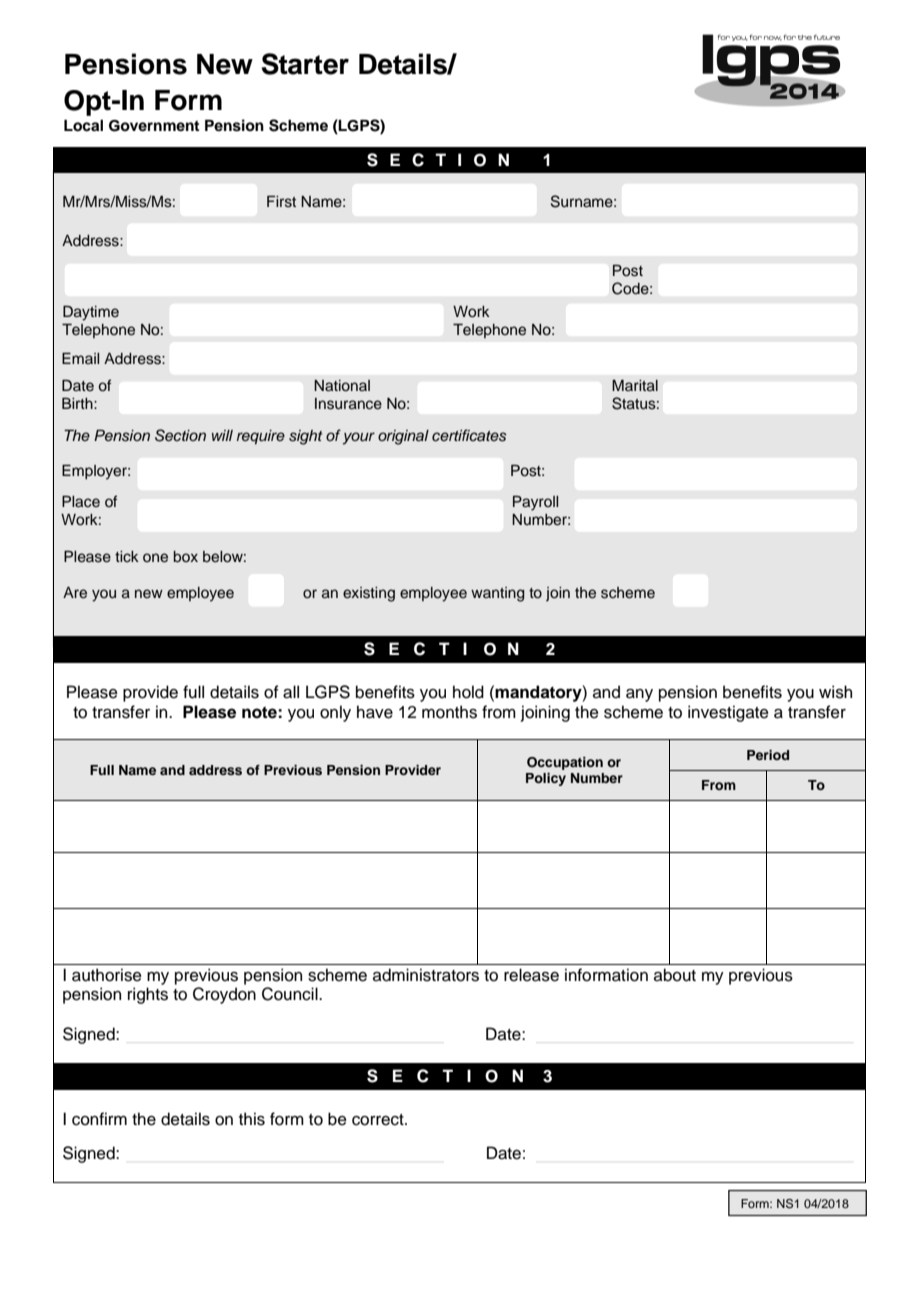 Image resolution: width=924 pixels, height=1308 pixels. I want to click on National, so click(342, 386).
